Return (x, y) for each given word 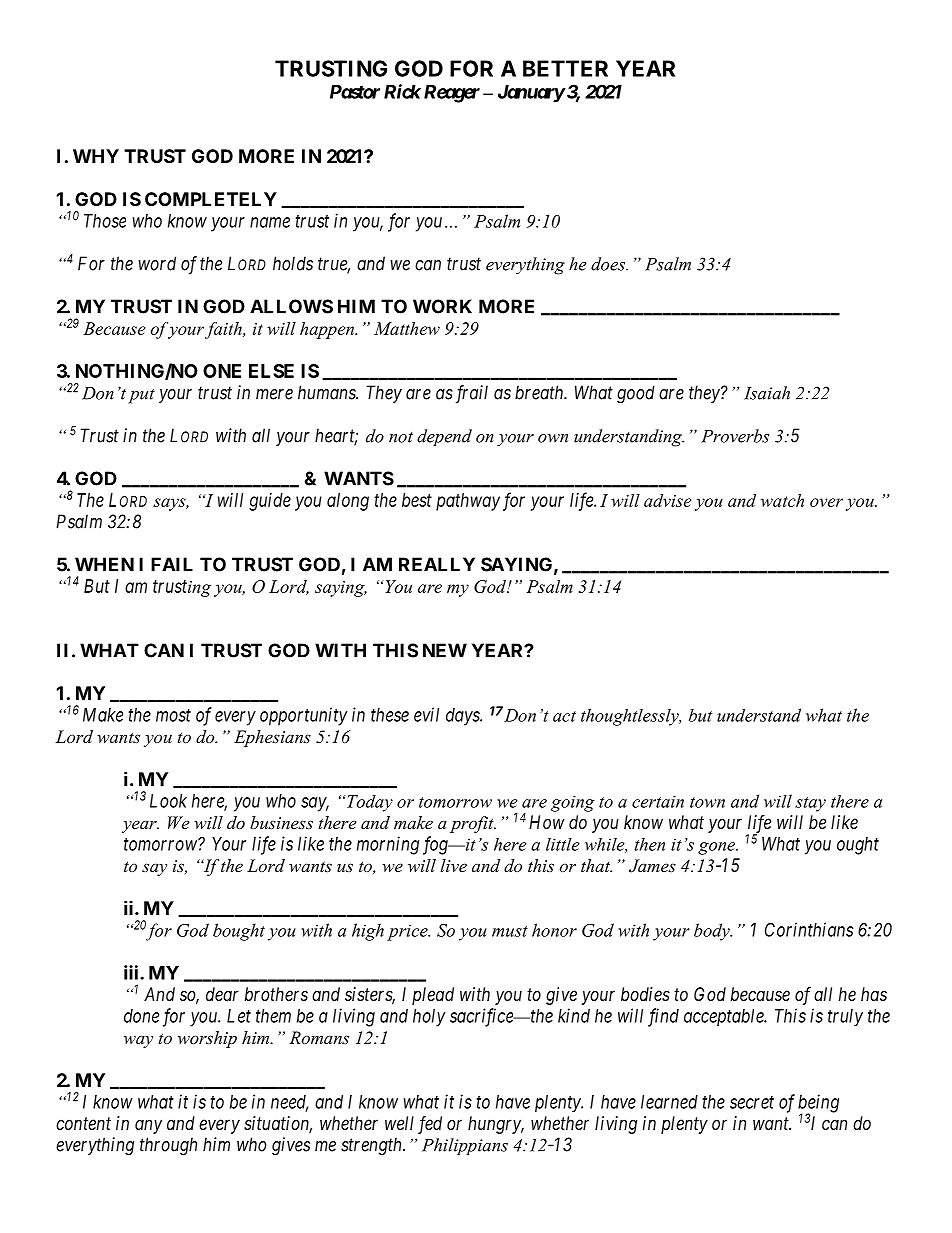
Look (168, 801)
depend (444, 437)
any (148, 1126)
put (141, 396)
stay (810, 804)
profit (473, 824)
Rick (402, 91)
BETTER (565, 68)
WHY (96, 156)
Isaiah (767, 393)
